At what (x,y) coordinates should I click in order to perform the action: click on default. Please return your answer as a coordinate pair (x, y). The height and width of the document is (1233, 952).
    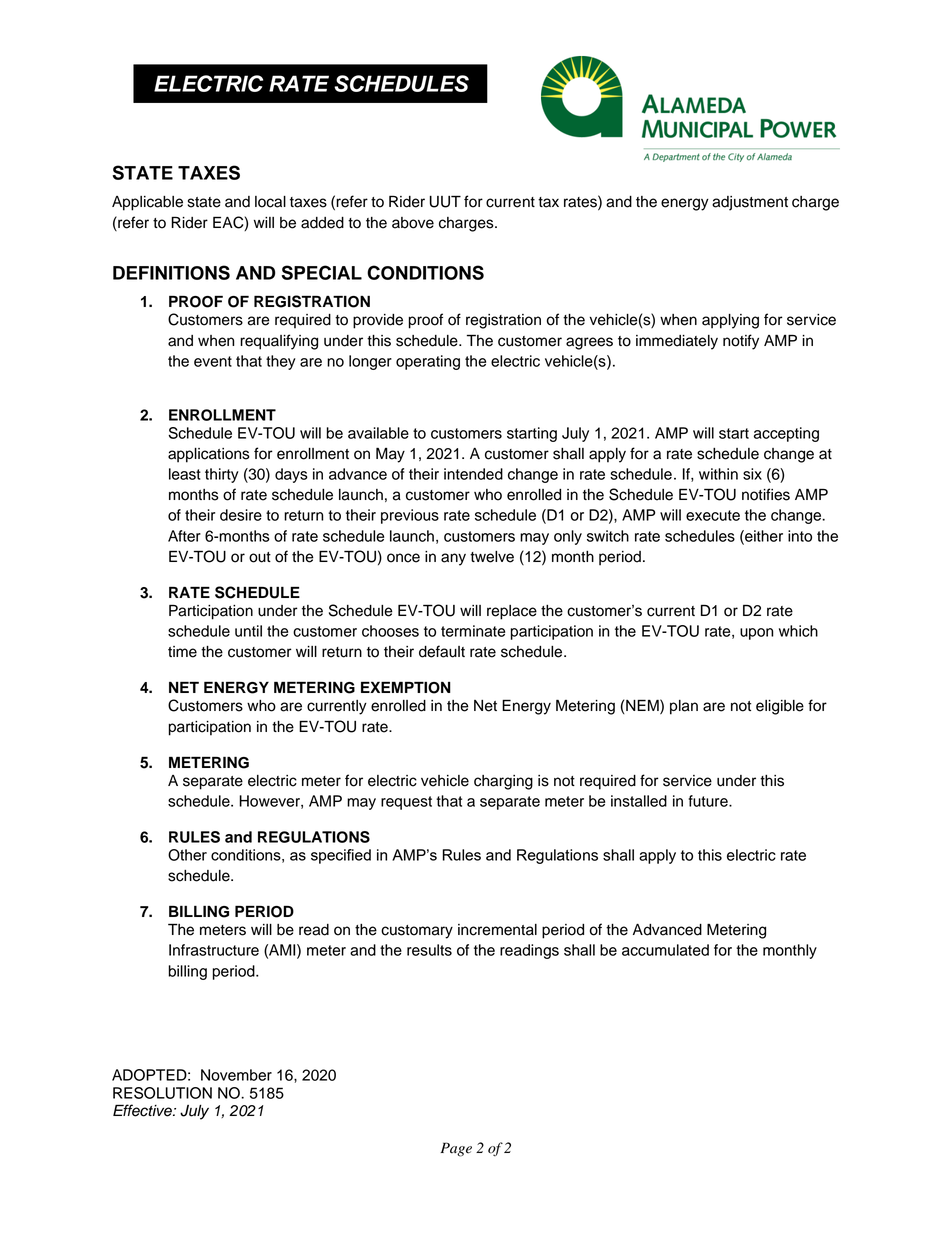
    Looking at the image, I should click on (442, 651).
